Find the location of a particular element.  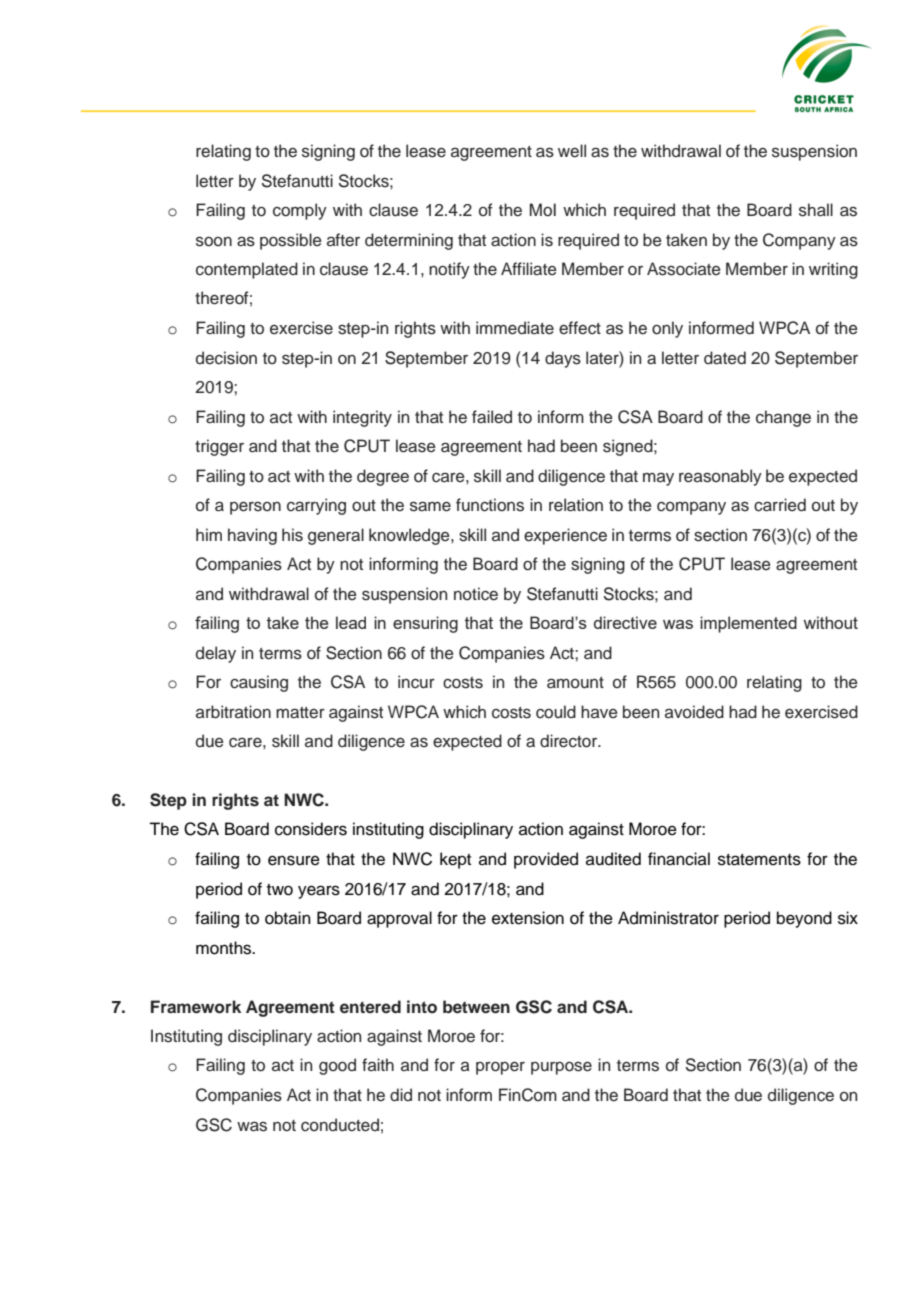

good is located at coordinates (337, 1066).
